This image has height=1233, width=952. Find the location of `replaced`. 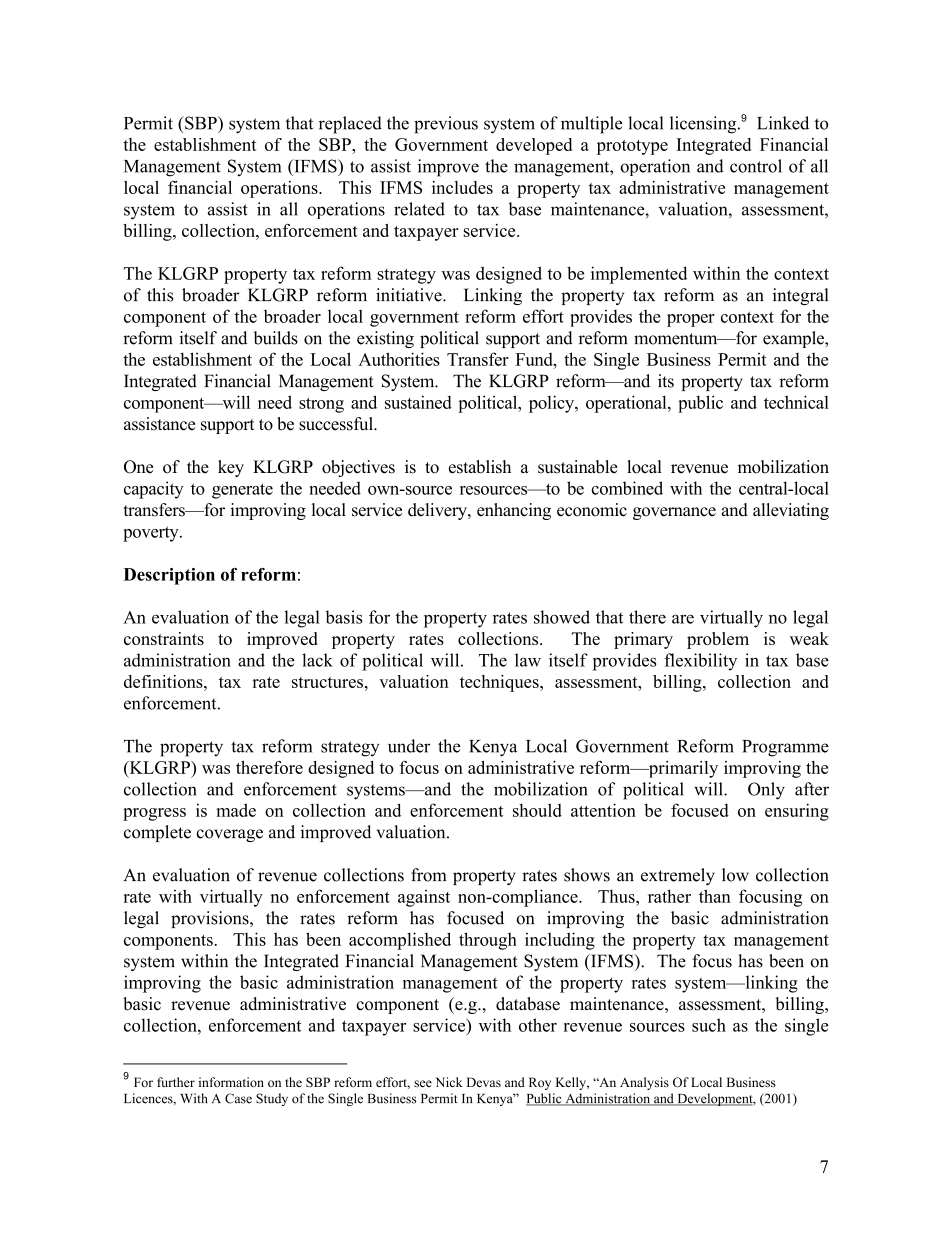

replaced is located at coordinates (350, 125).
